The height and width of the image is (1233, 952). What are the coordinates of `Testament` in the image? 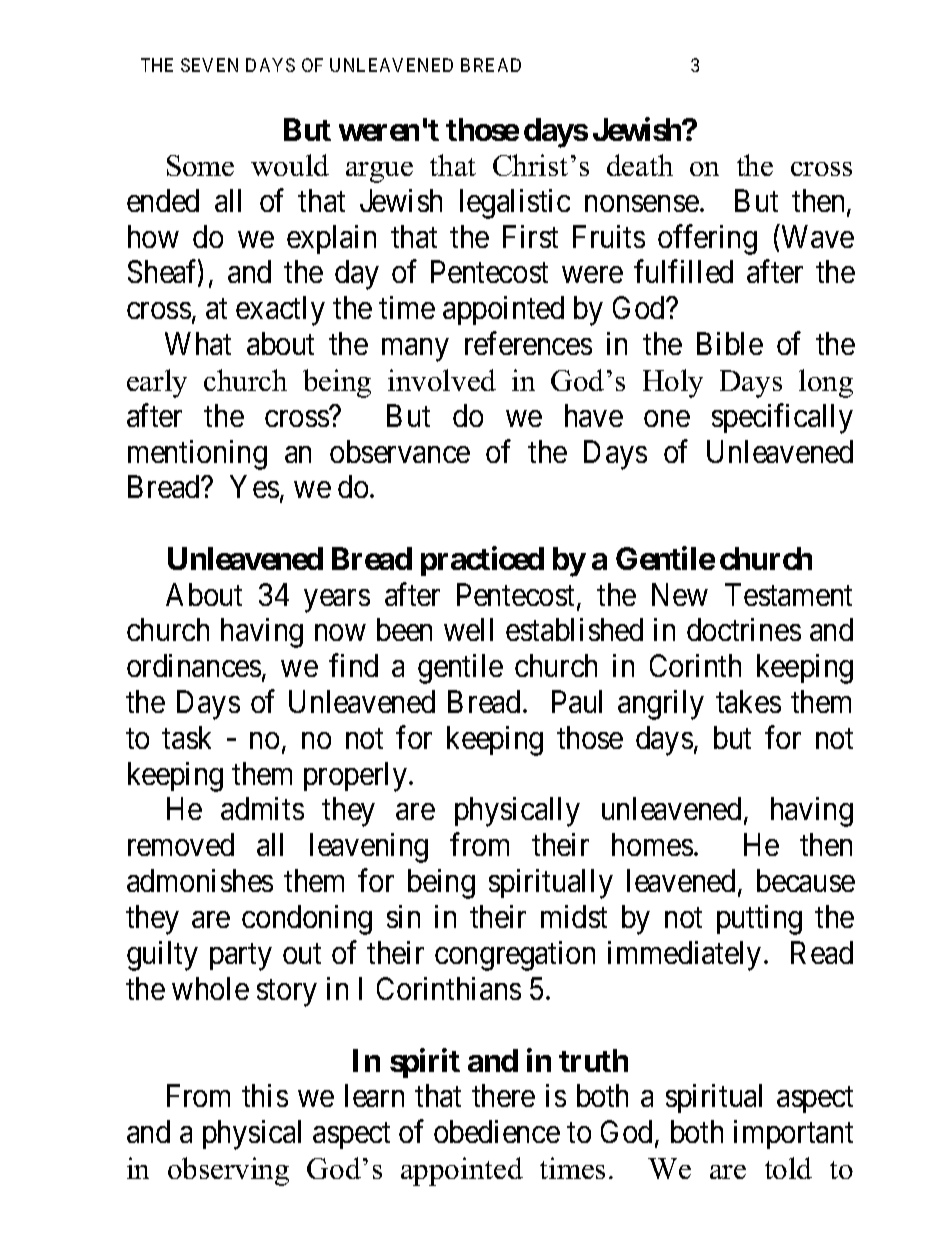 It's located at (788, 594).
